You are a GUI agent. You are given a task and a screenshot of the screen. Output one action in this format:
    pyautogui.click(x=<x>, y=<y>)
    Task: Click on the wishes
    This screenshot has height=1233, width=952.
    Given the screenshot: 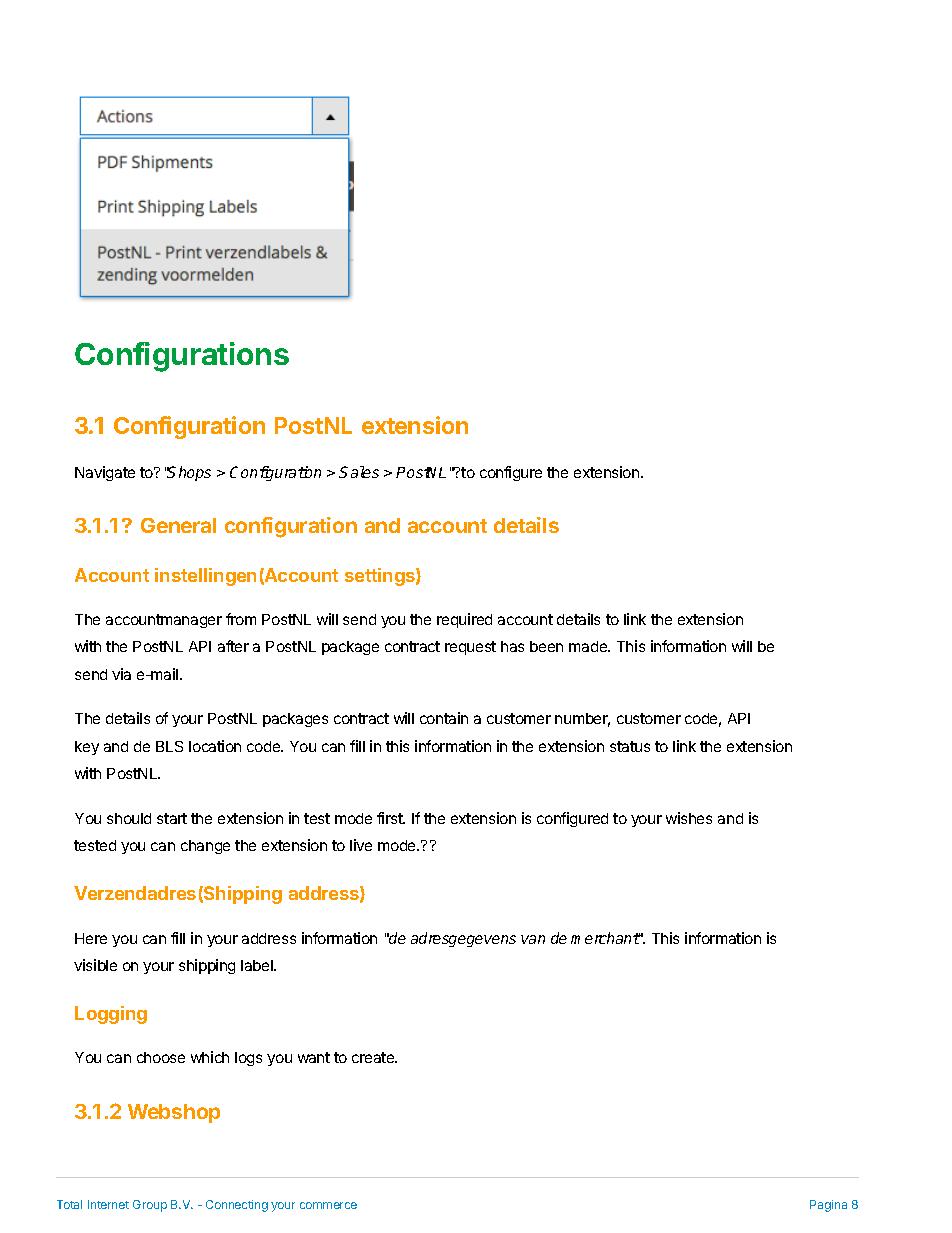 What is the action you would take?
    pyautogui.click(x=689, y=818)
